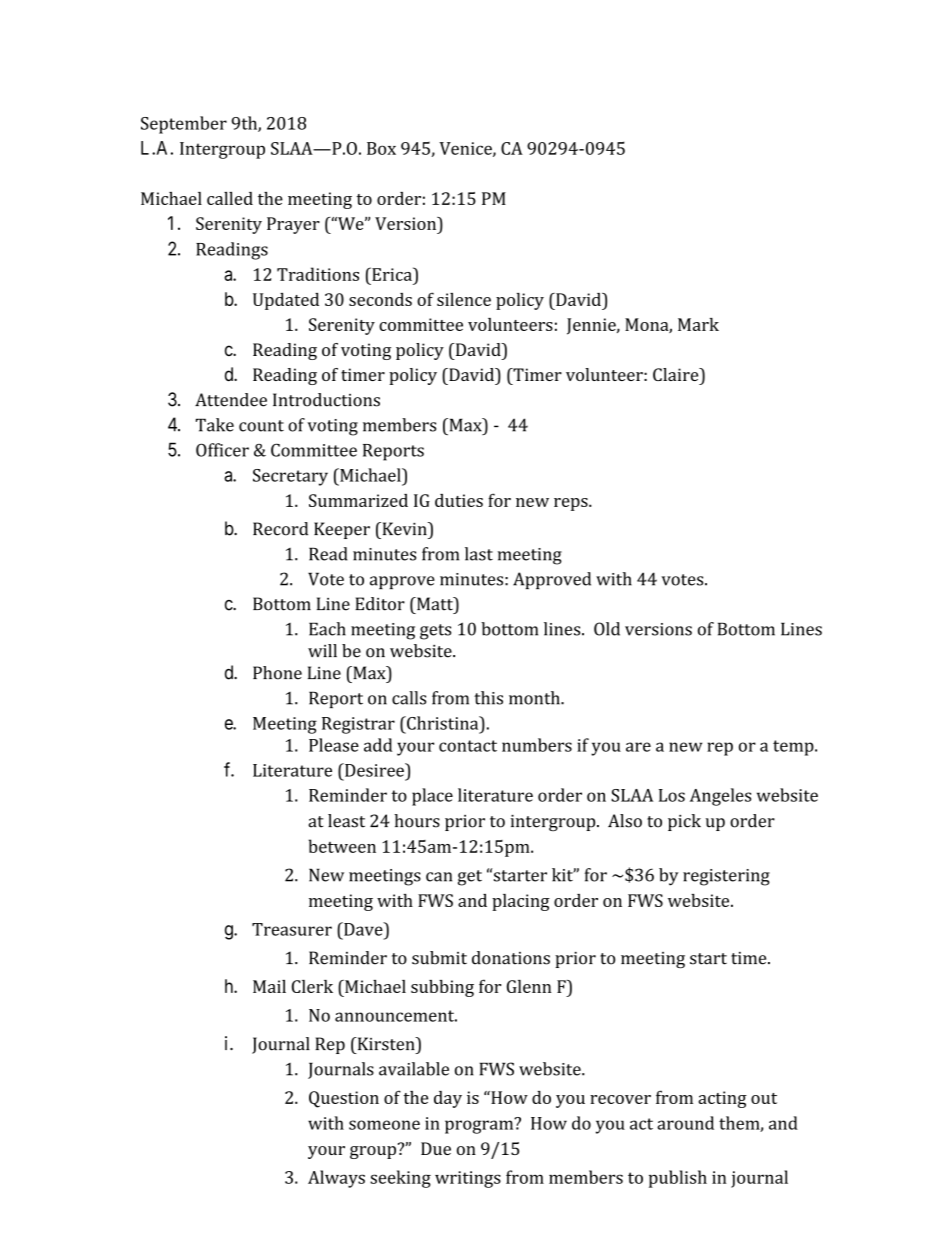 Image resolution: width=952 pixels, height=1233 pixels. I want to click on Box, so click(381, 148).
